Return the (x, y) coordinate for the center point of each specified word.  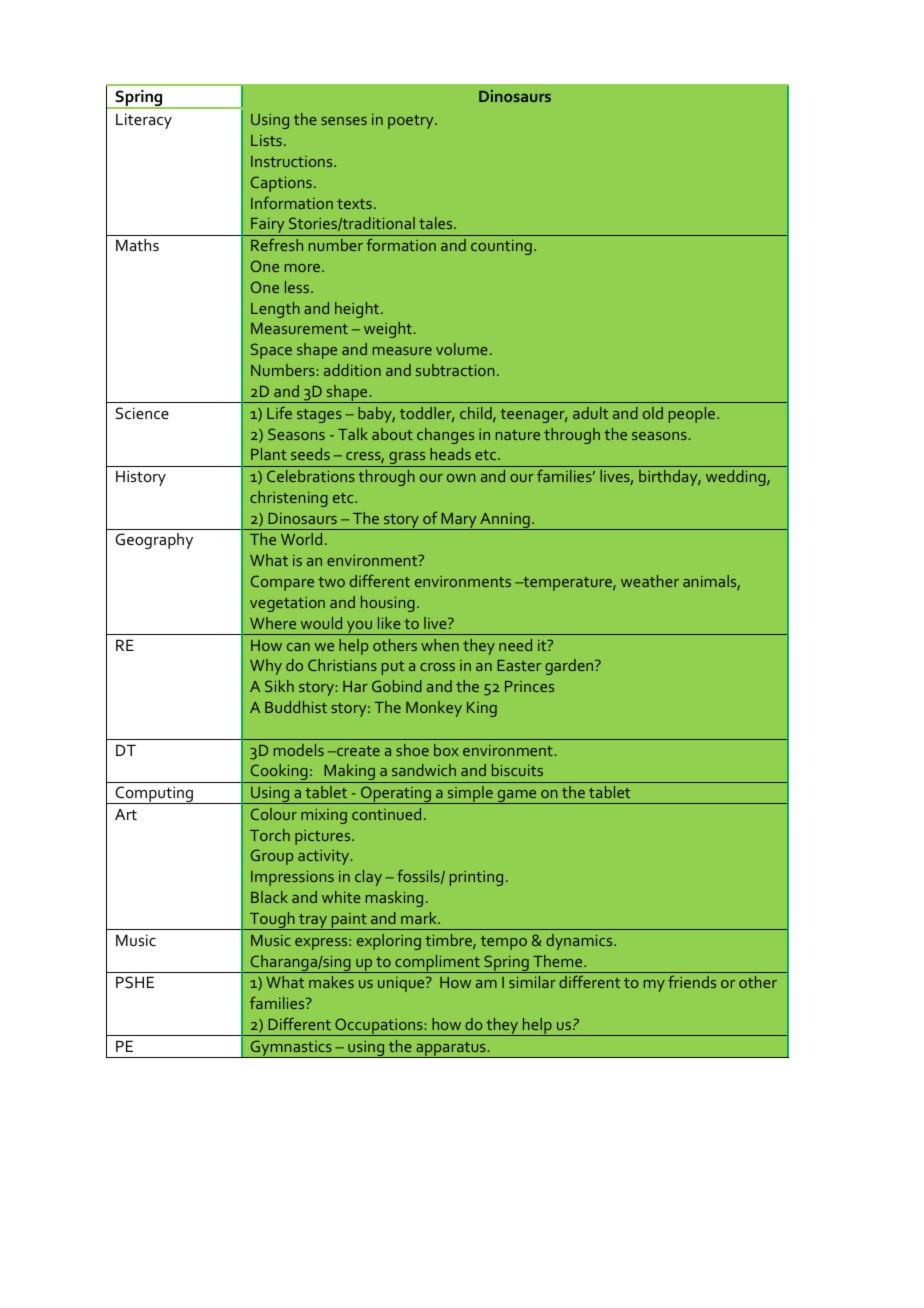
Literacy (144, 121)
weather (650, 581)
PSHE (135, 982)
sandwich (424, 770)
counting (501, 247)
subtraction (455, 370)
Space (271, 351)
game (517, 797)
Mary (459, 521)
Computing (154, 795)
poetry (412, 122)
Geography (154, 541)
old (653, 413)
